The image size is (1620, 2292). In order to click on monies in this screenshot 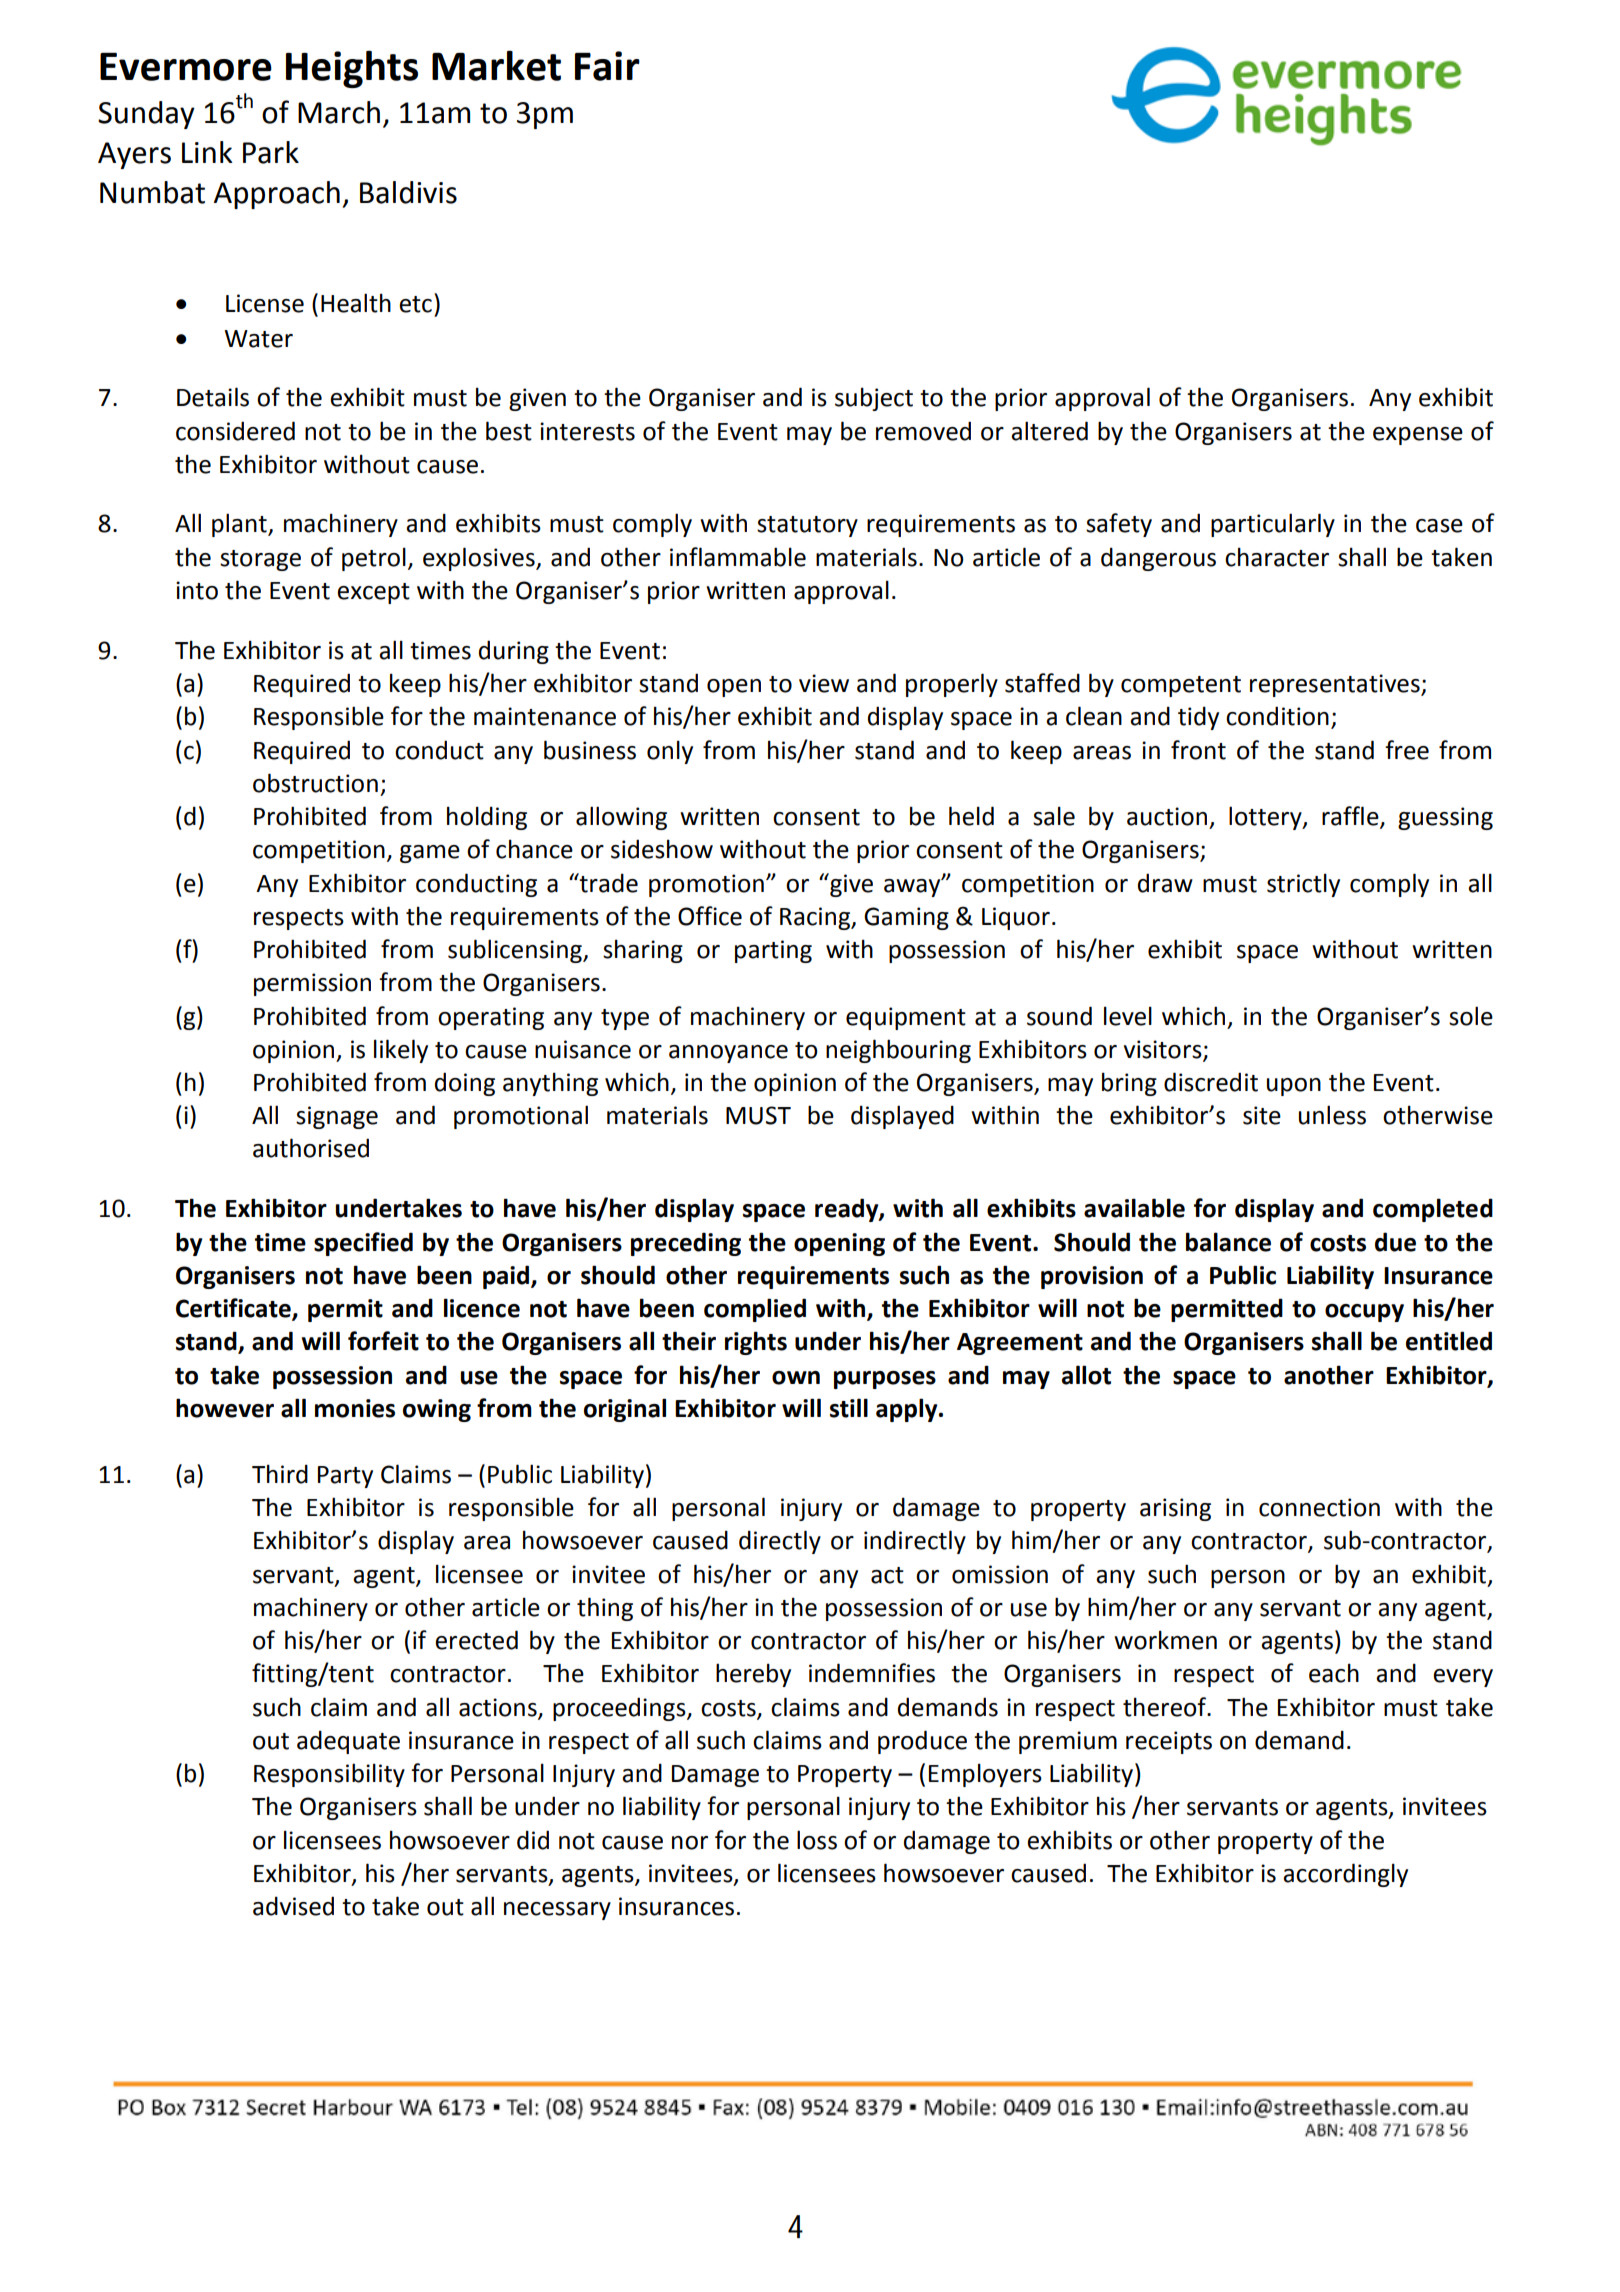, I will do `click(355, 1408)`.
